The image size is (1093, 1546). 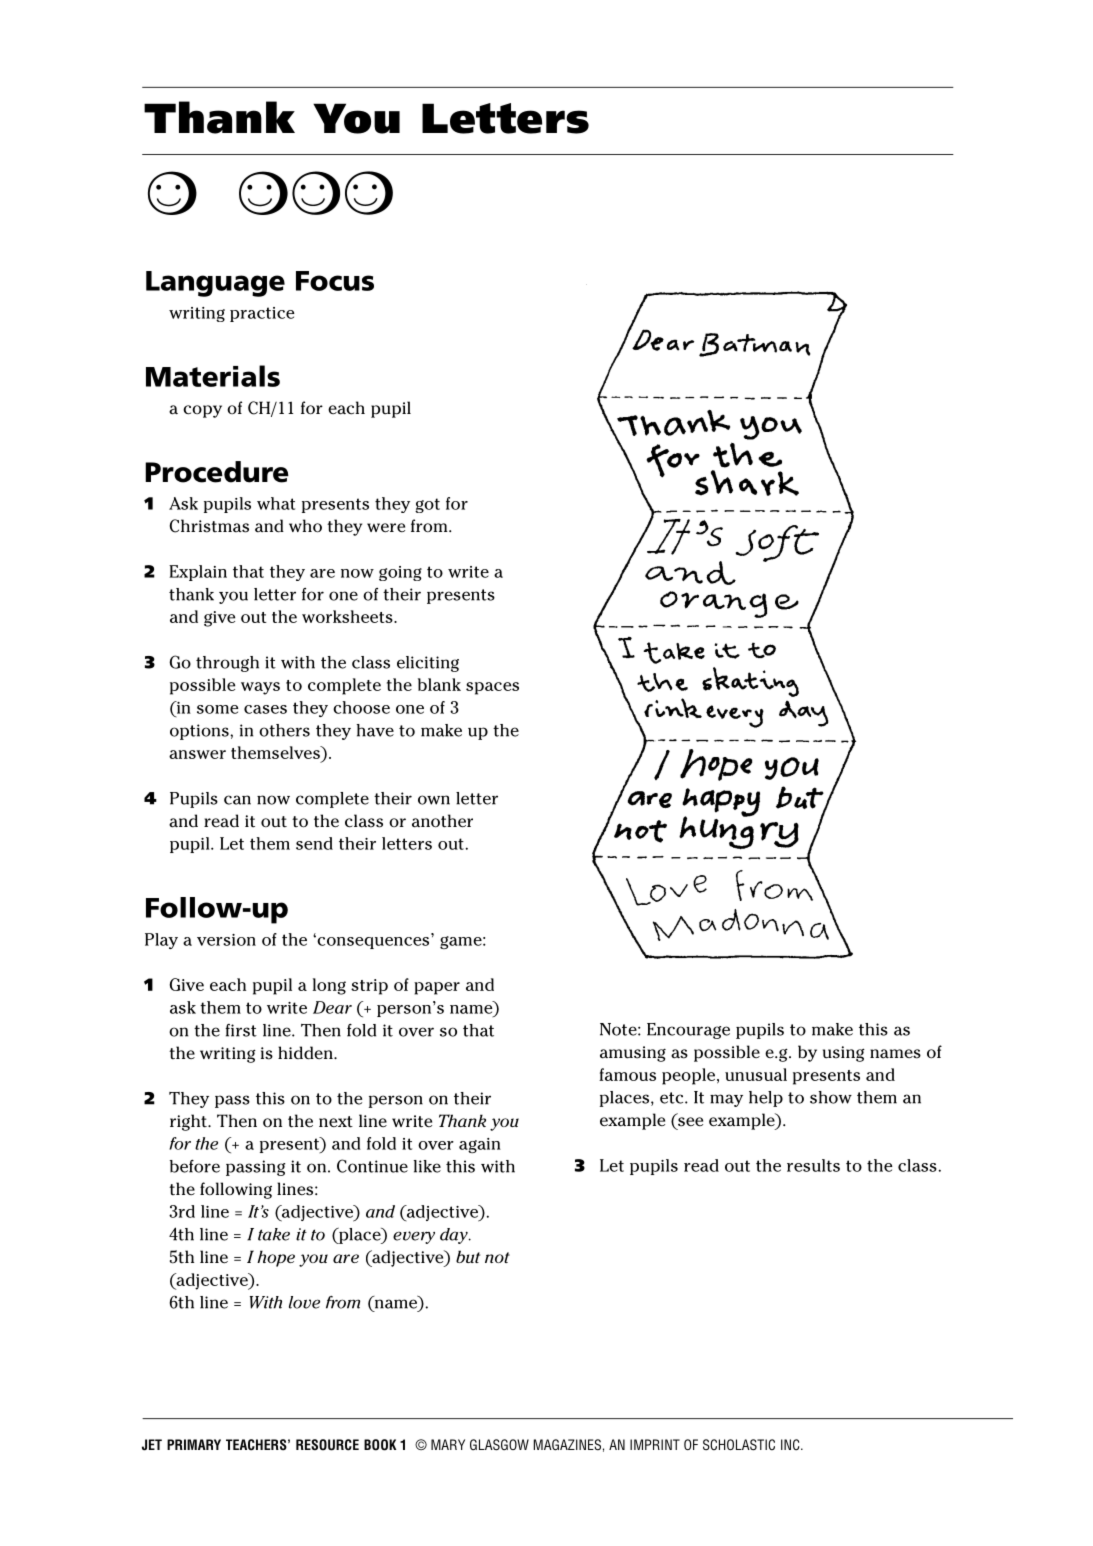 I want to click on Christmas, so click(x=209, y=526).
